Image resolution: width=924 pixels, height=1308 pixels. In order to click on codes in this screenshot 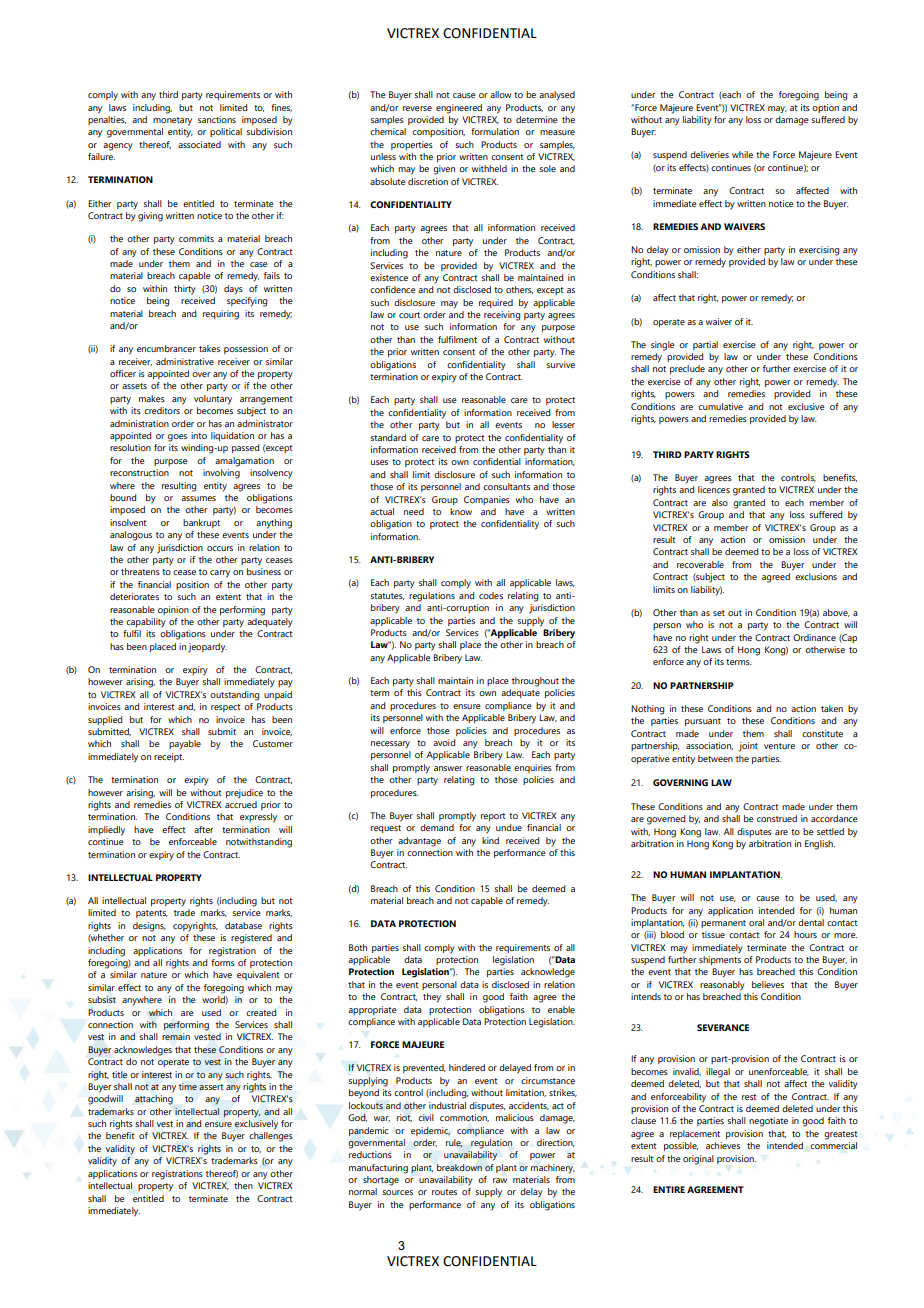, I will do `click(491, 595)`.
